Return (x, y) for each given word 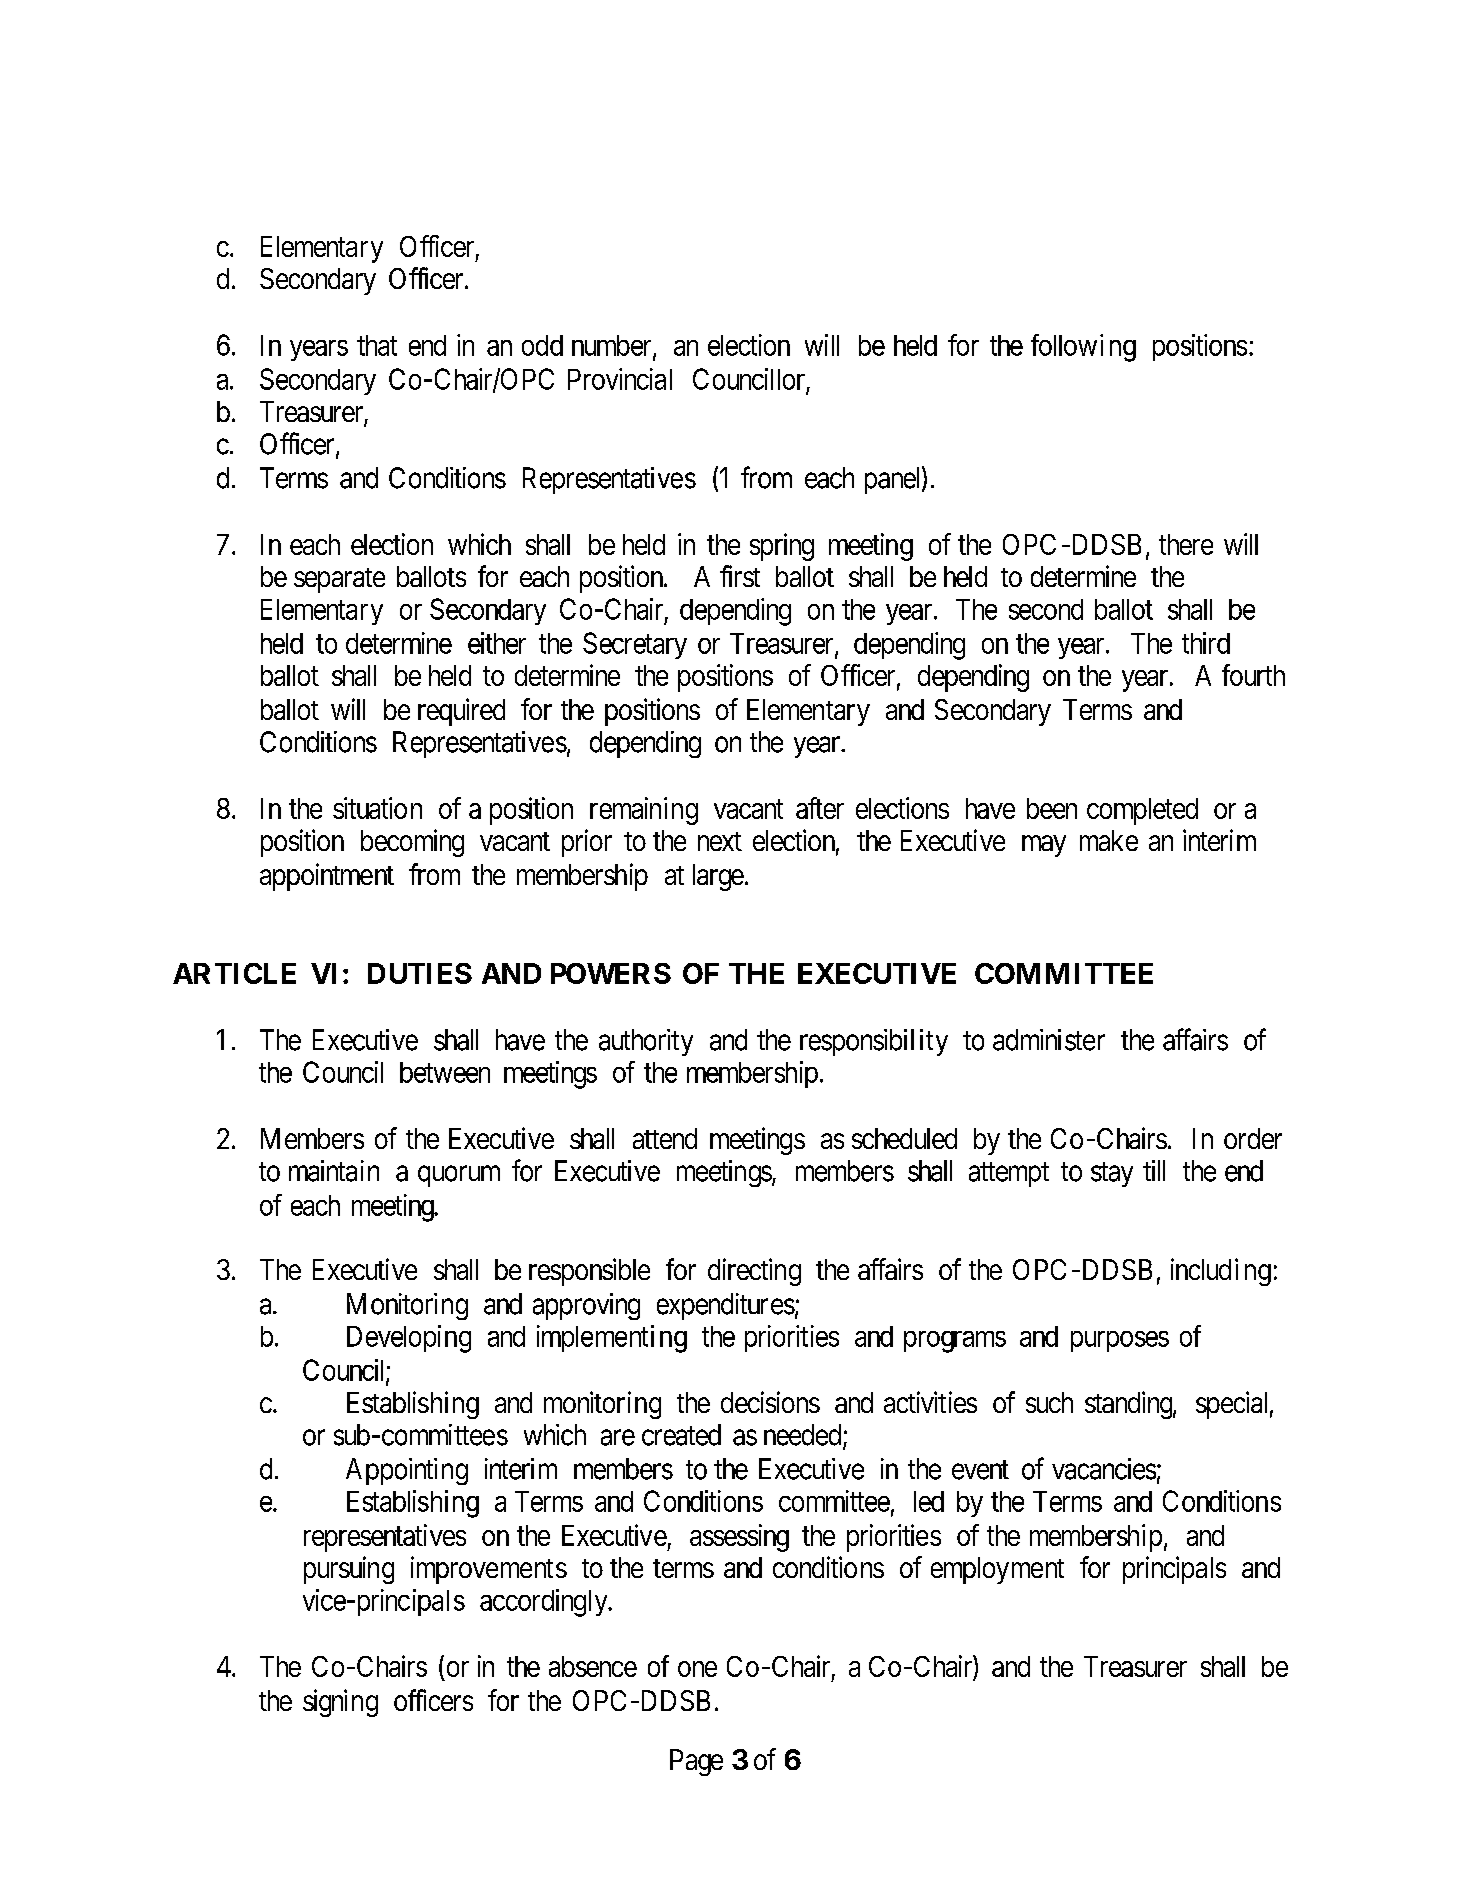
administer (1049, 1040)
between (445, 1072)
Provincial (620, 379)
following (1083, 348)
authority (646, 1042)
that (377, 345)
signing (340, 1703)
